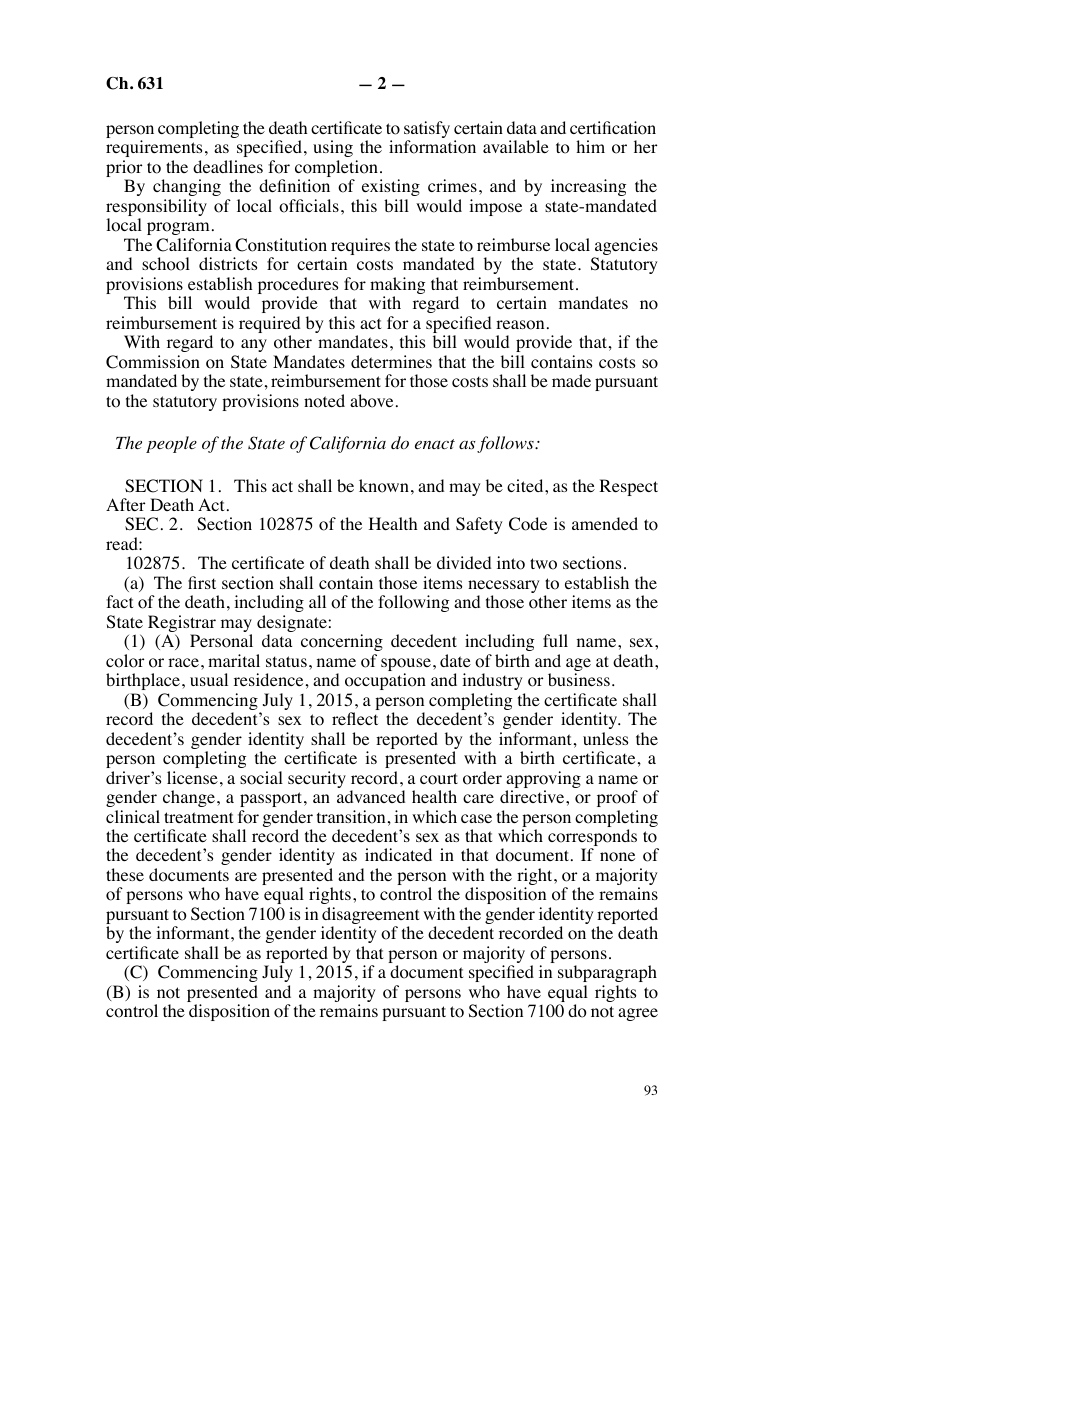 This image has height=1402, width=1083. What do you see at coordinates (371, 401) in the image?
I see `above` at bounding box center [371, 401].
